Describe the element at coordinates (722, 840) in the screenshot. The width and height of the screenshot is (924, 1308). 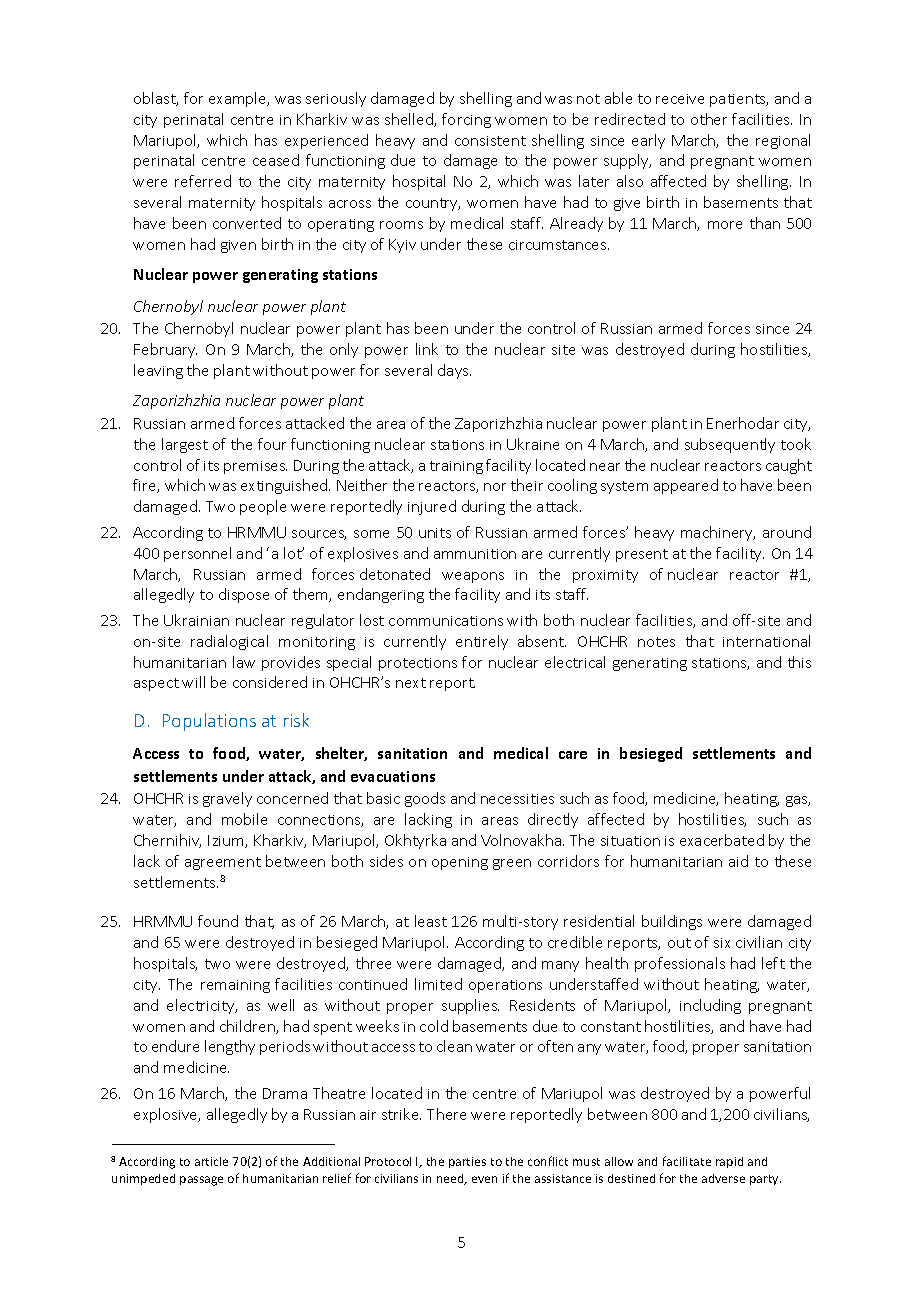
I see `exacerbated` at that location.
